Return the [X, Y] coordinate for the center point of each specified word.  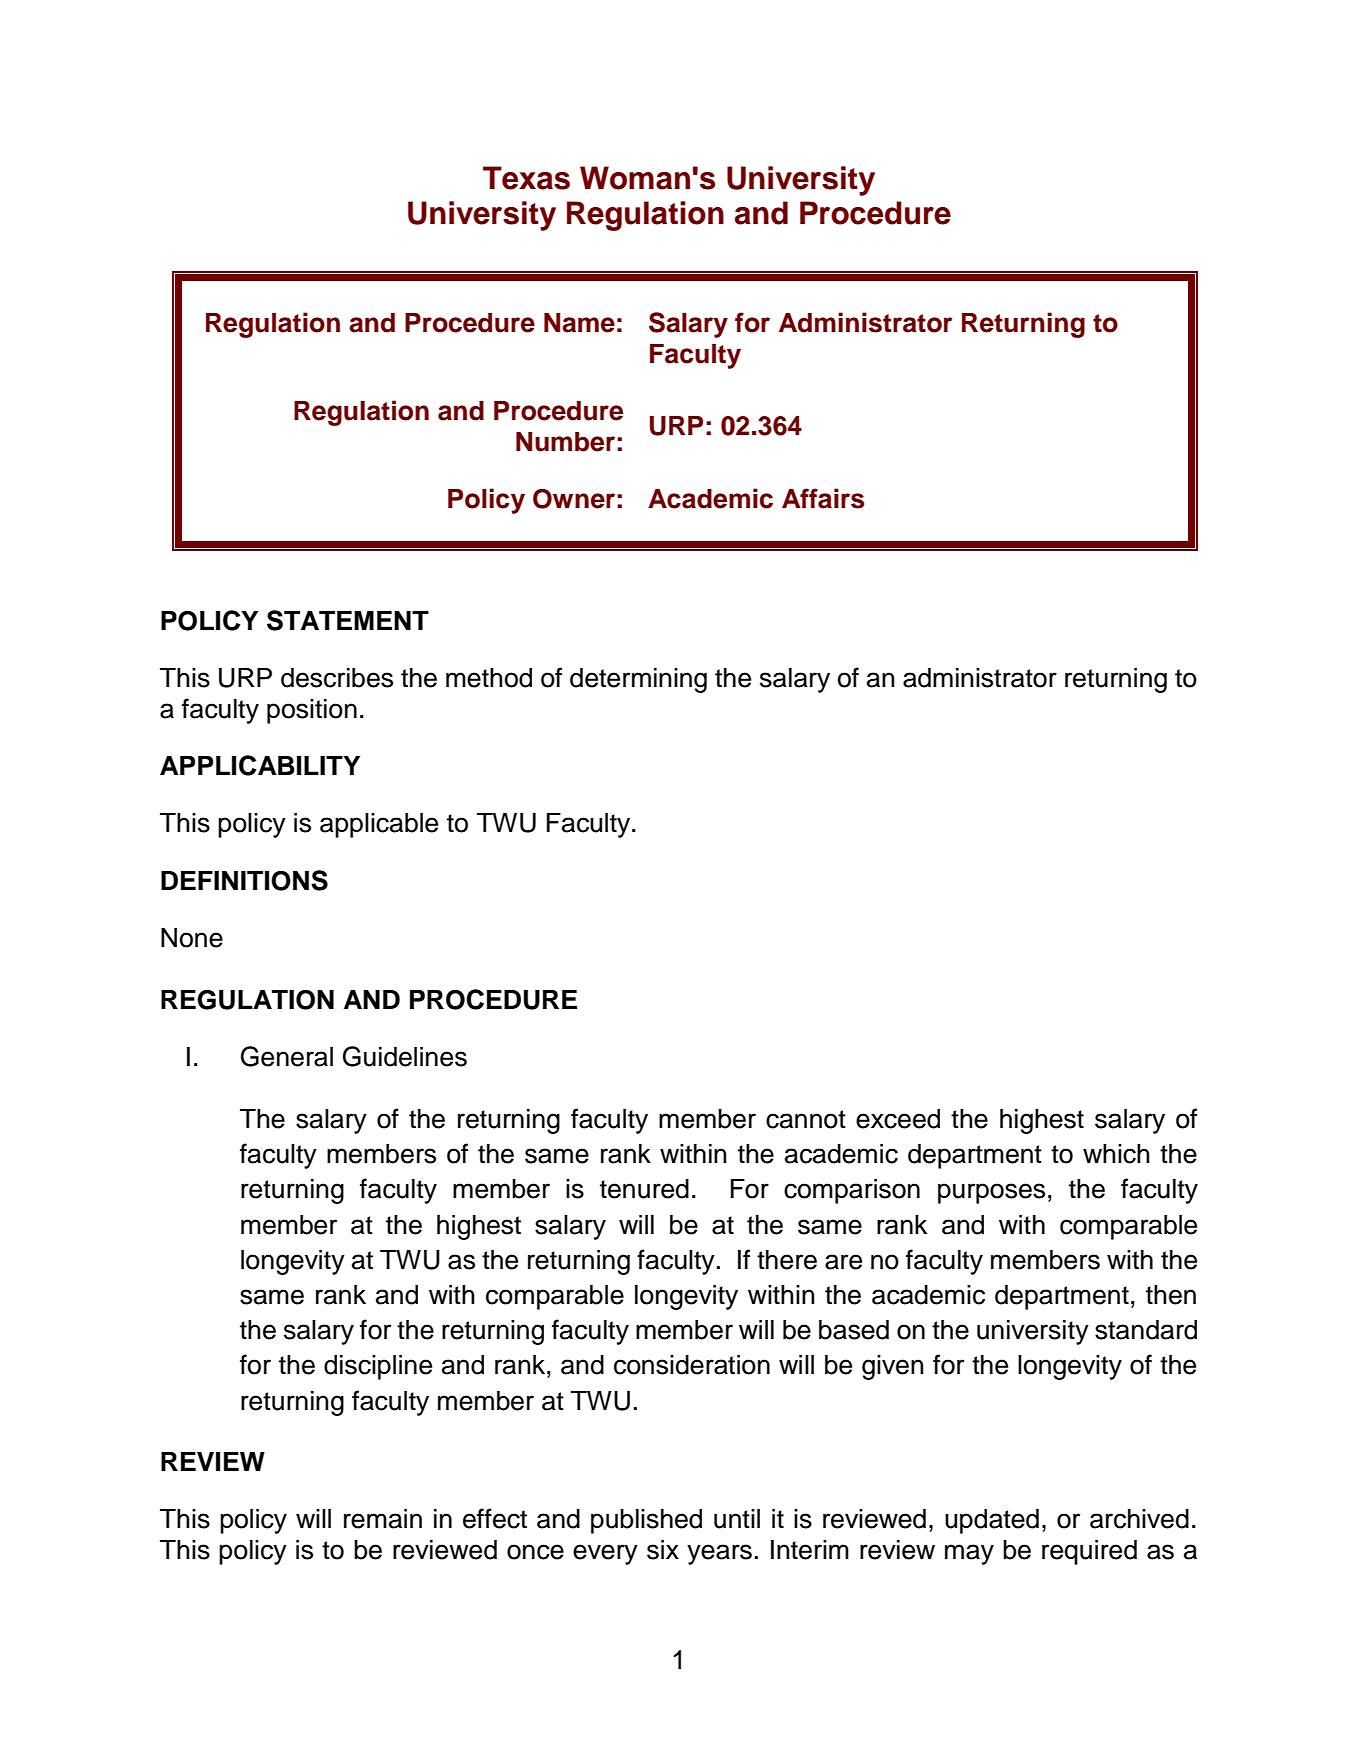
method [489, 678]
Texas [526, 178]
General [287, 1056]
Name [579, 323]
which [1116, 1154]
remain [383, 1519]
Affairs [823, 498]
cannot [806, 1119]
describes [337, 678]
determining [638, 680]
